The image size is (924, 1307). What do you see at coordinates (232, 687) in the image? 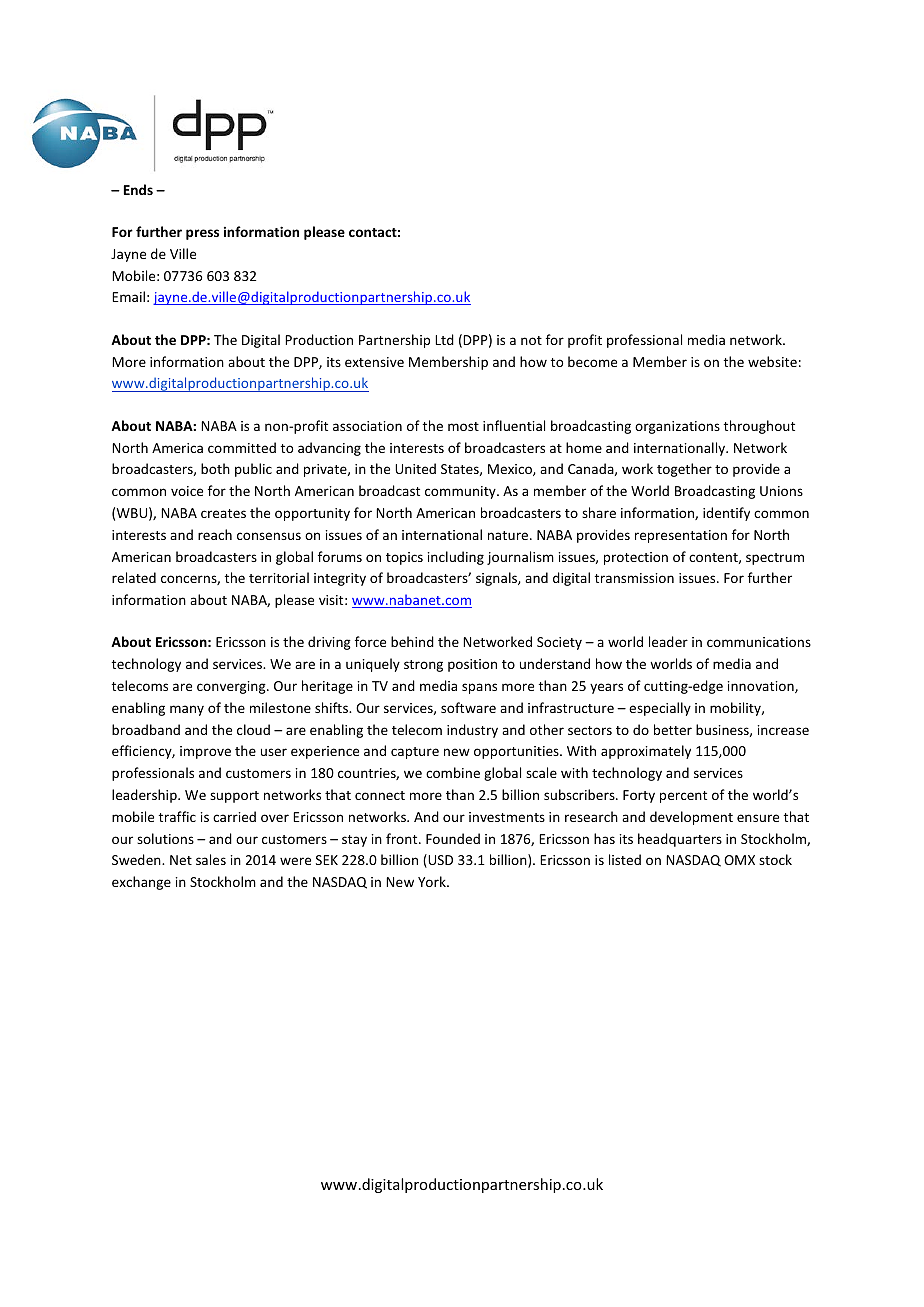
I see `converging` at bounding box center [232, 687].
